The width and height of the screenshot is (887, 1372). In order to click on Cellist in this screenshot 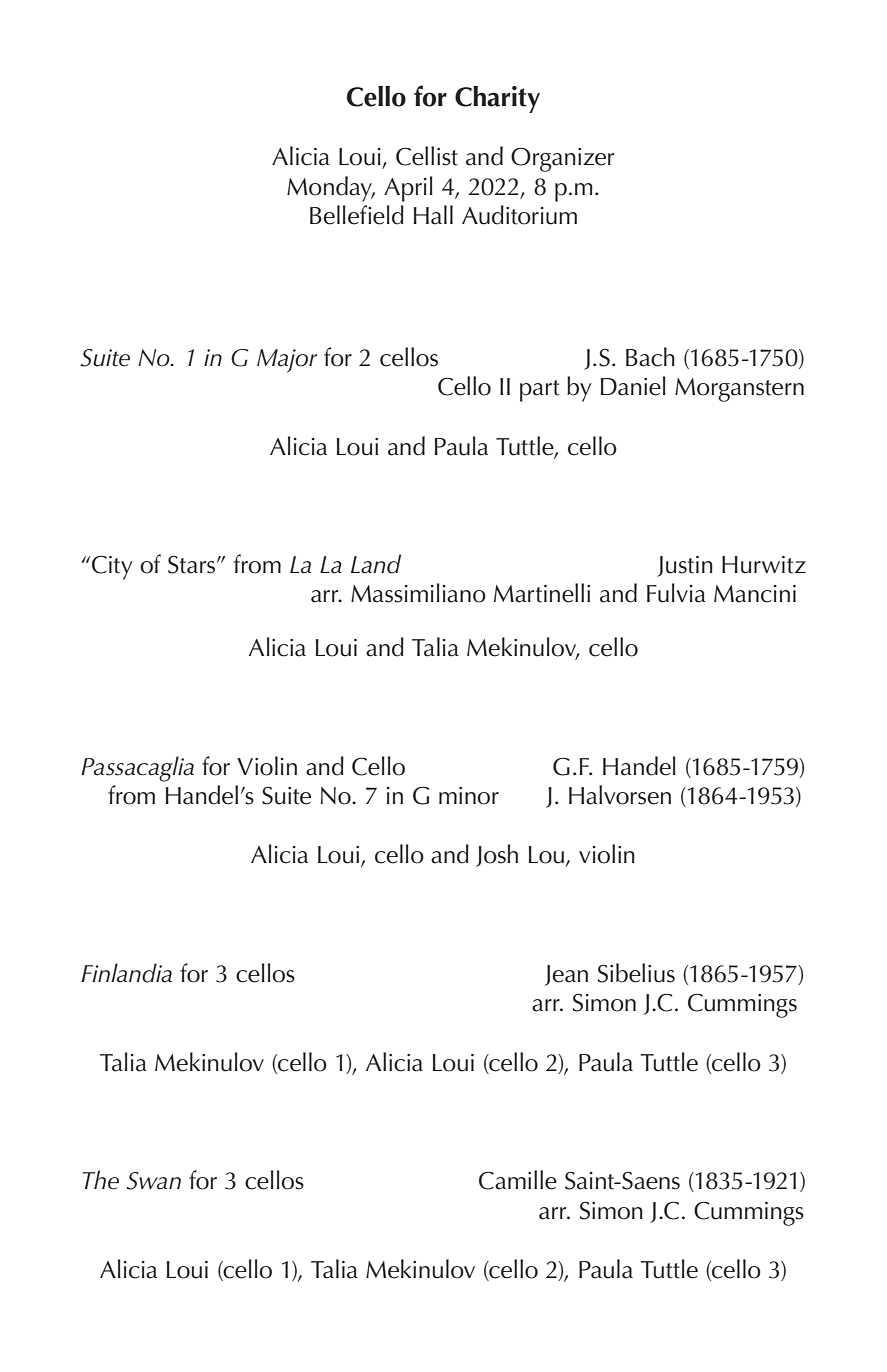, I will do `click(427, 156)`.
